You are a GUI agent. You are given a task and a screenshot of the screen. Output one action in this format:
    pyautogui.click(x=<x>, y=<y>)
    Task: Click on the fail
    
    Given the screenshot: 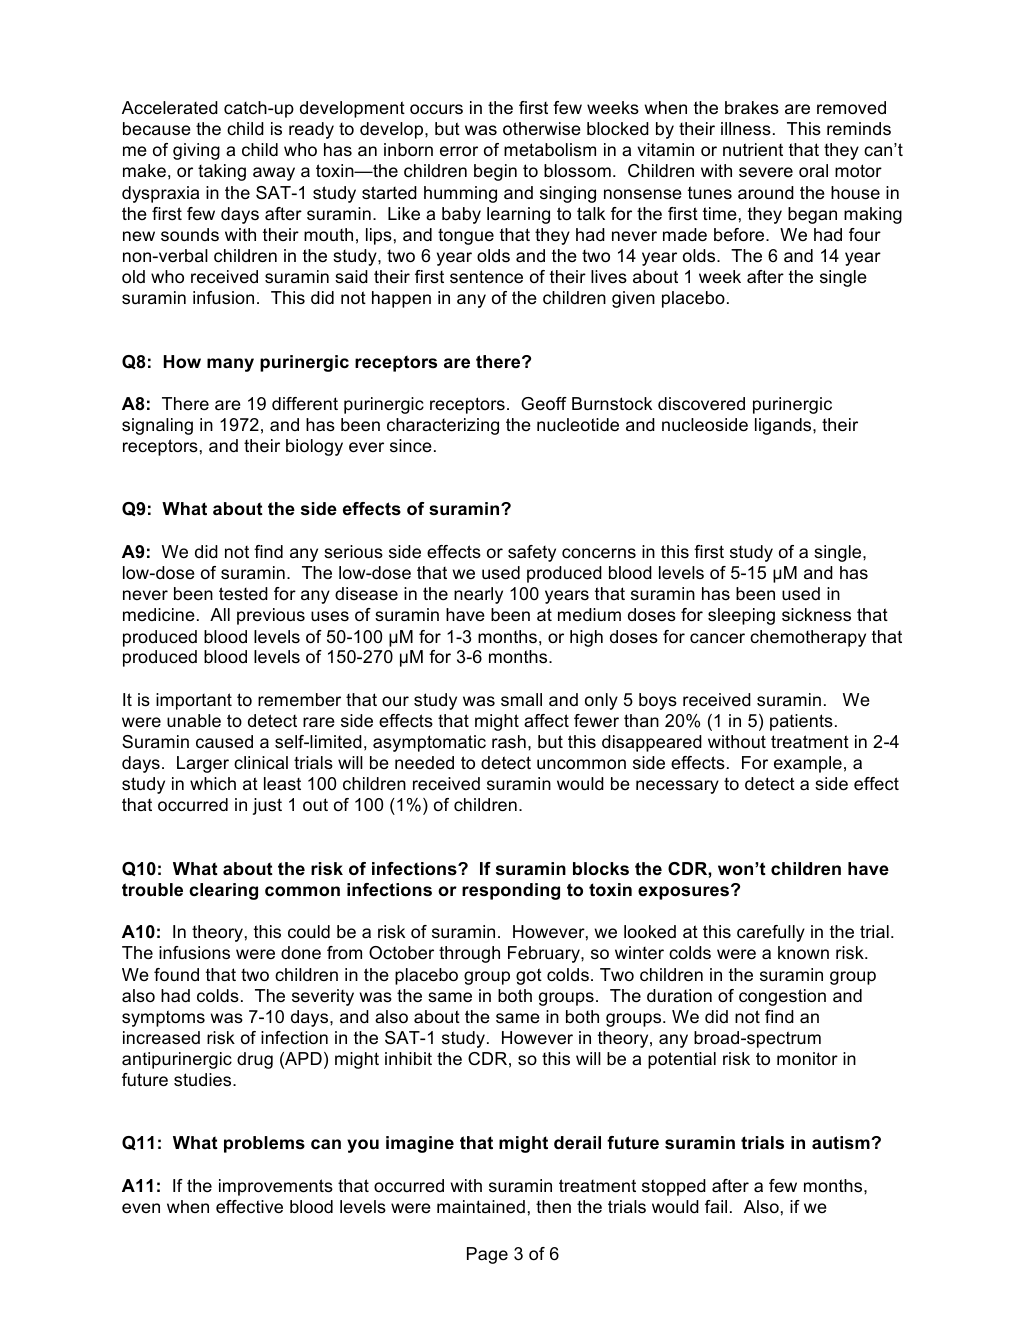 What is the action you would take?
    pyautogui.click(x=716, y=1206)
